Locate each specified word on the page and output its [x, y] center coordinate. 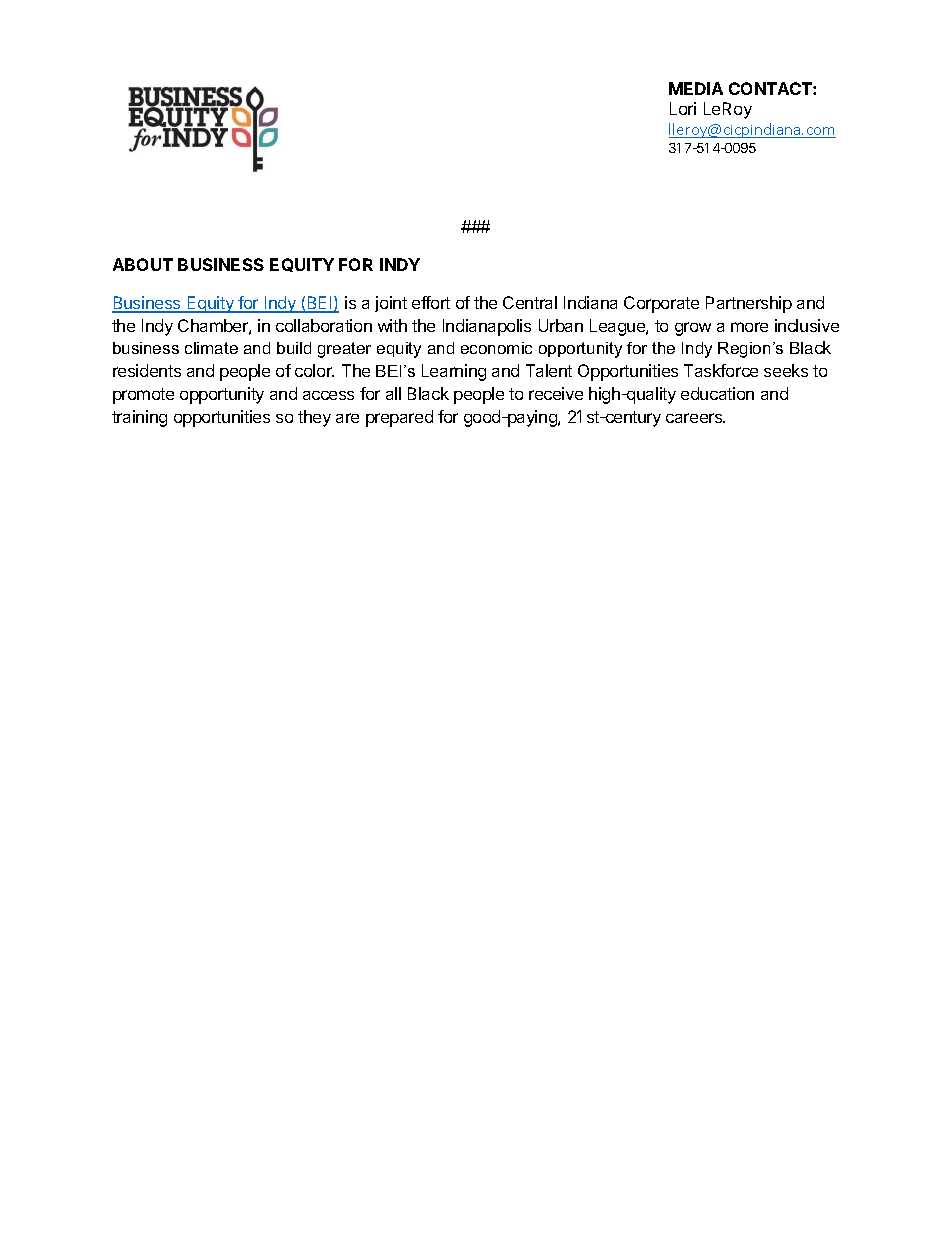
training [139, 418]
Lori [683, 108]
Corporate [661, 304]
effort [431, 302]
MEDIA [696, 88]
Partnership [749, 304]
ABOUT [143, 264]
